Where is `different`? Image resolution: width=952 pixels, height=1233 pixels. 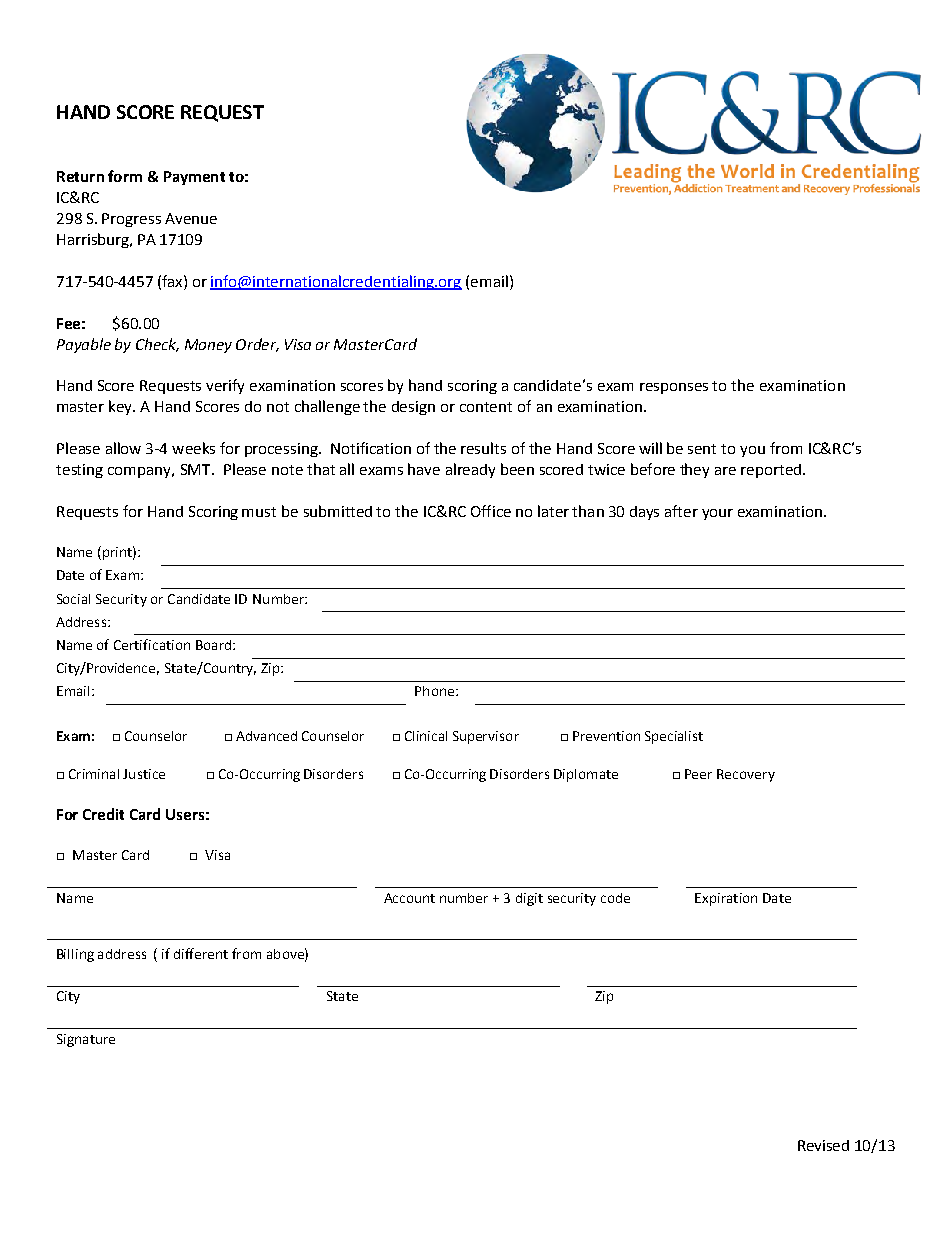
different is located at coordinates (201, 953).
